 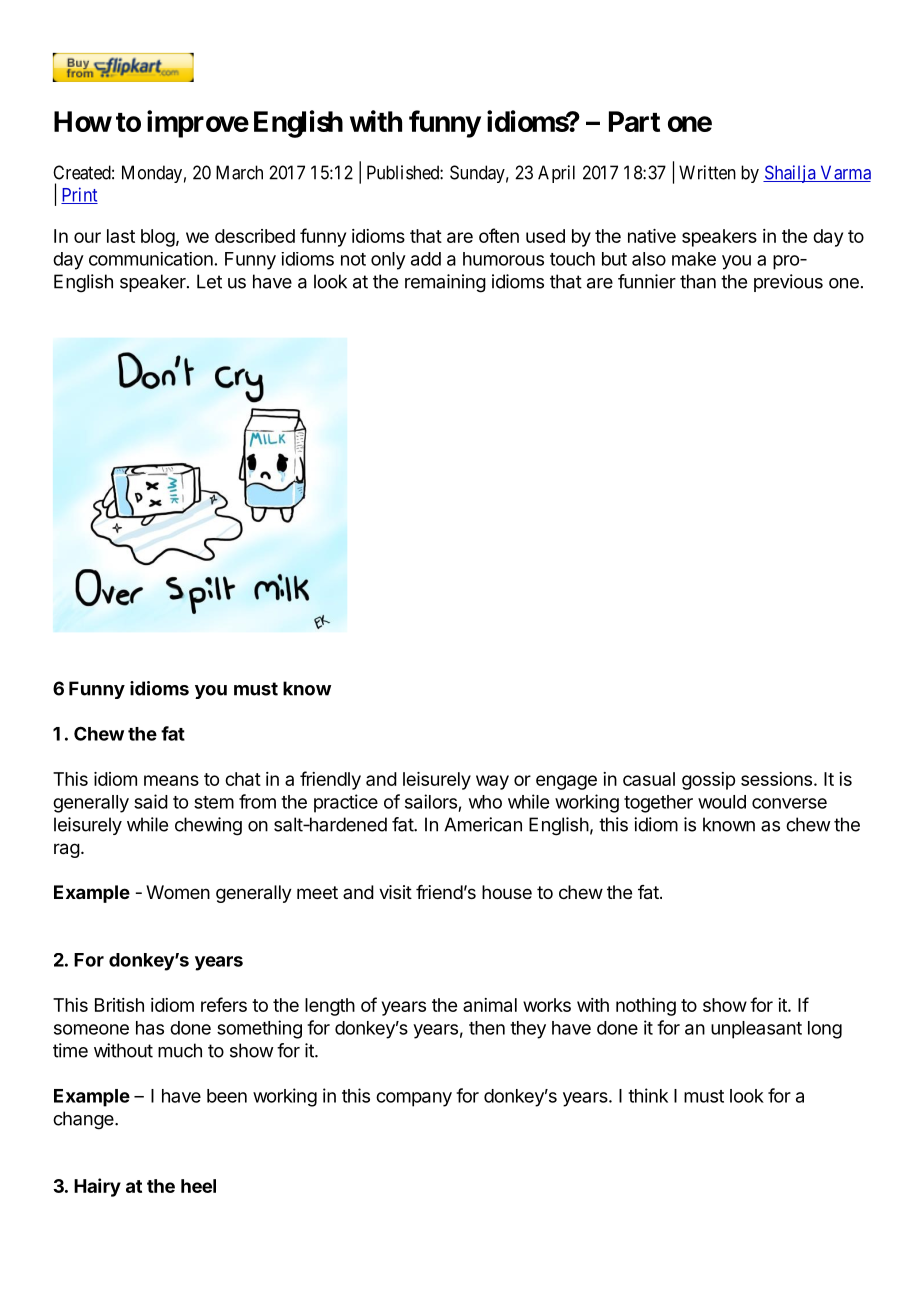 I want to click on heel, so click(x=198, y=1186).
